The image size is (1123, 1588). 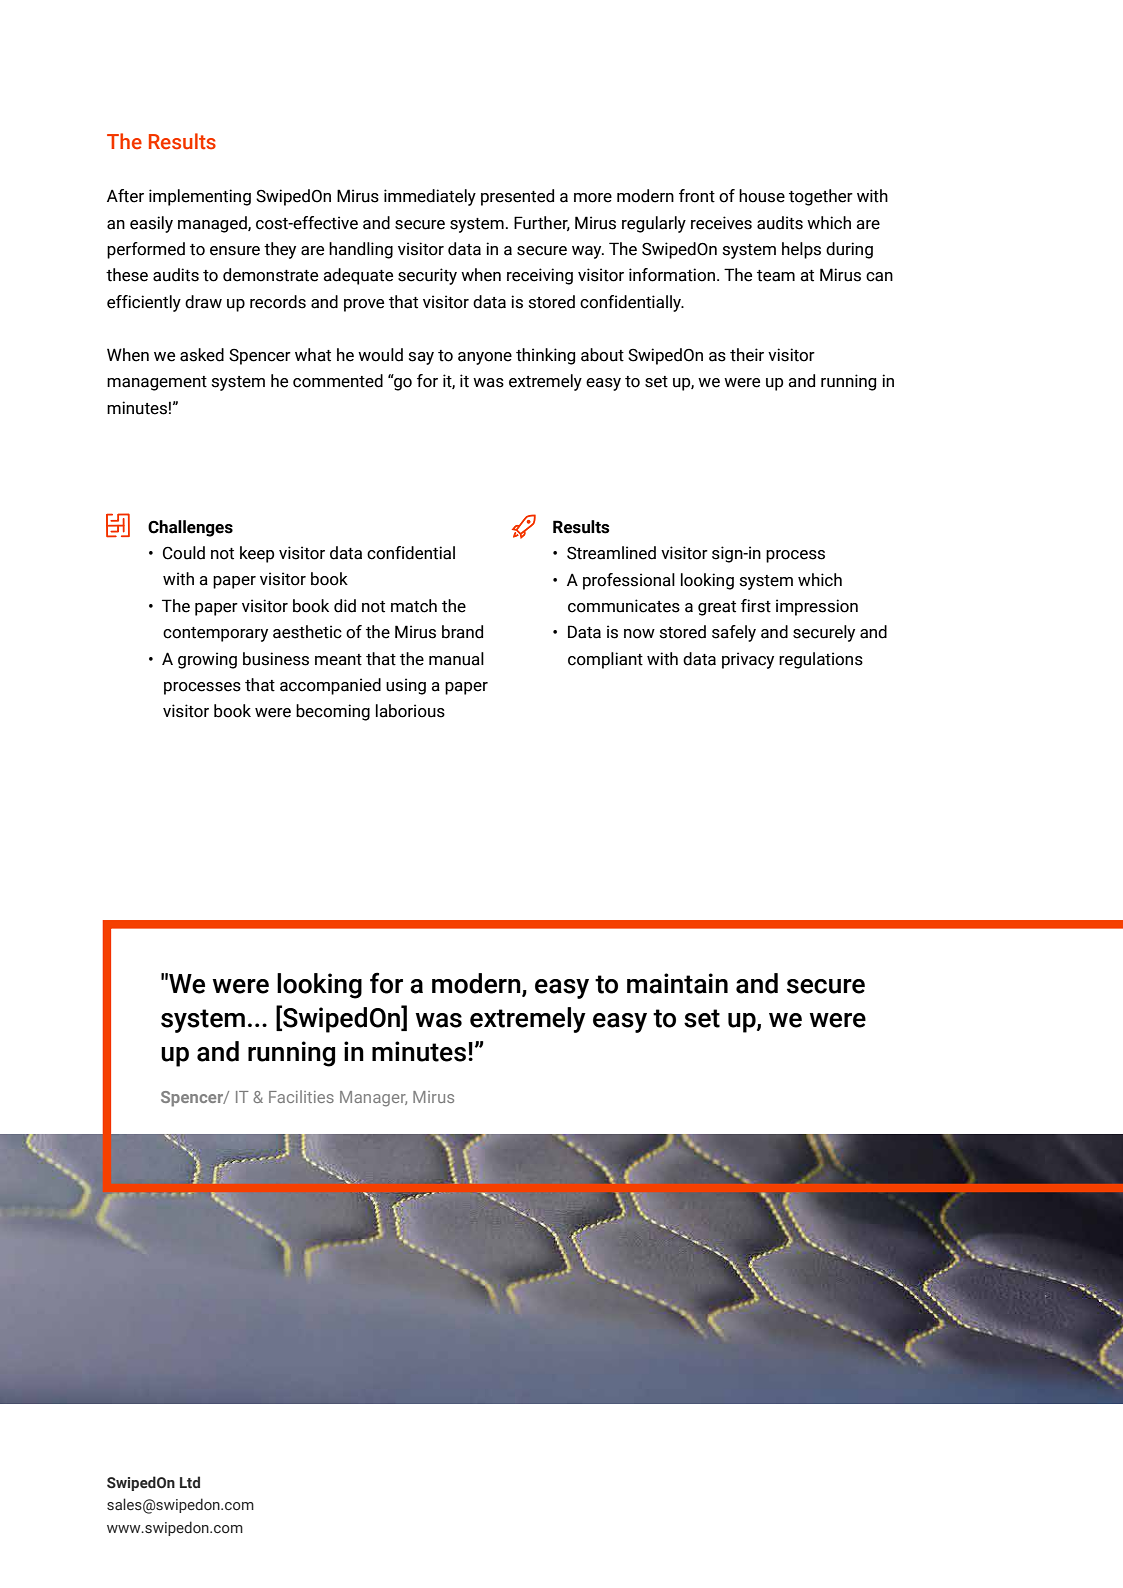 What do you see at coordinates (301, 1096) in the screenshot?
I see `Facilities` at bounding box center [301, 1096].
